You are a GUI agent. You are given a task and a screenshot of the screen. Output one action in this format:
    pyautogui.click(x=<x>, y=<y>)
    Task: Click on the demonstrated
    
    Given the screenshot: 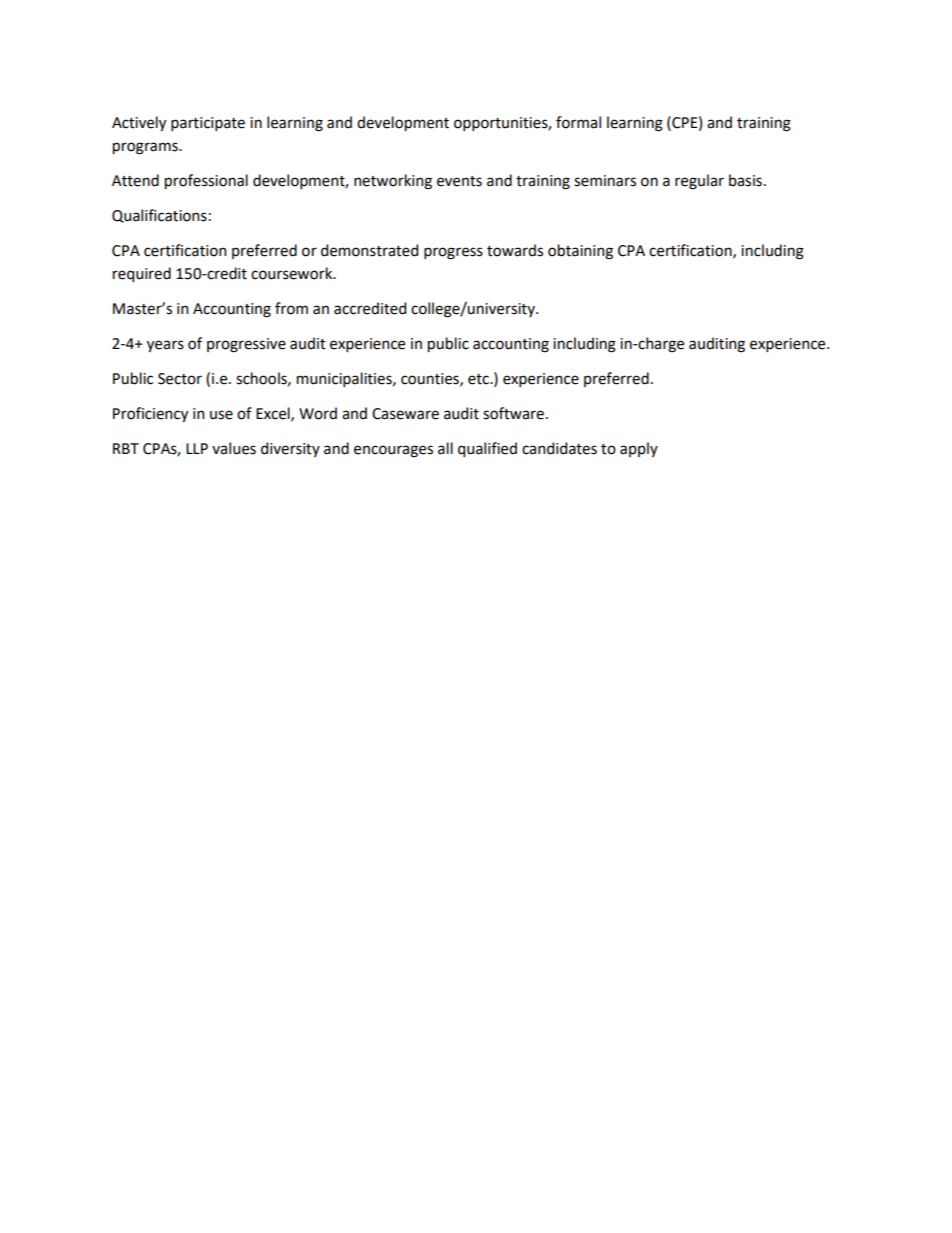 What is the action you would take?
    pyautogui.click(x=369, y=250)
